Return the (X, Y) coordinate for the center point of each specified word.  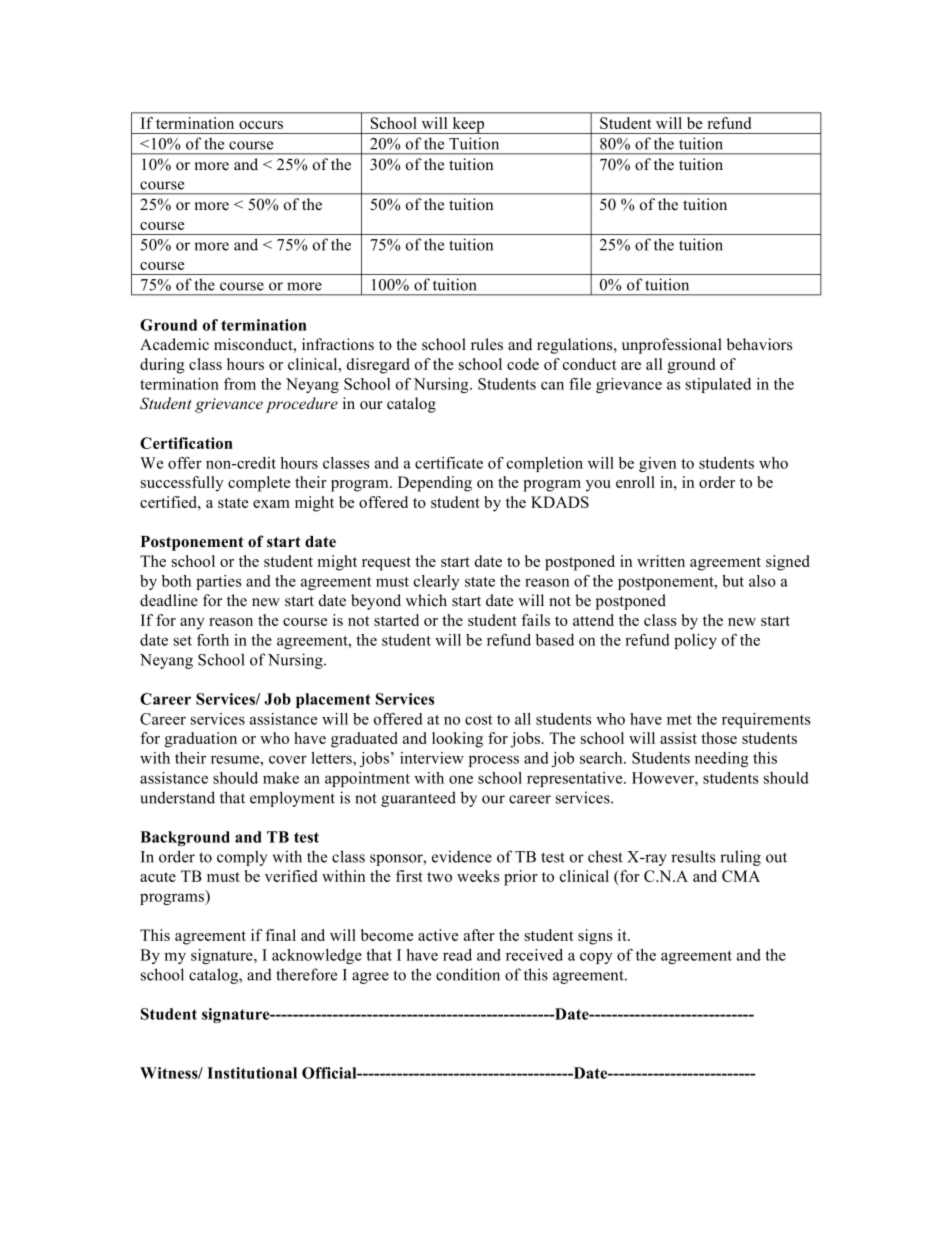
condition (468, 974)
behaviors (759, 344)
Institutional (252, 1073)
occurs (261, 125)
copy (596, 958)
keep (468, 125)
